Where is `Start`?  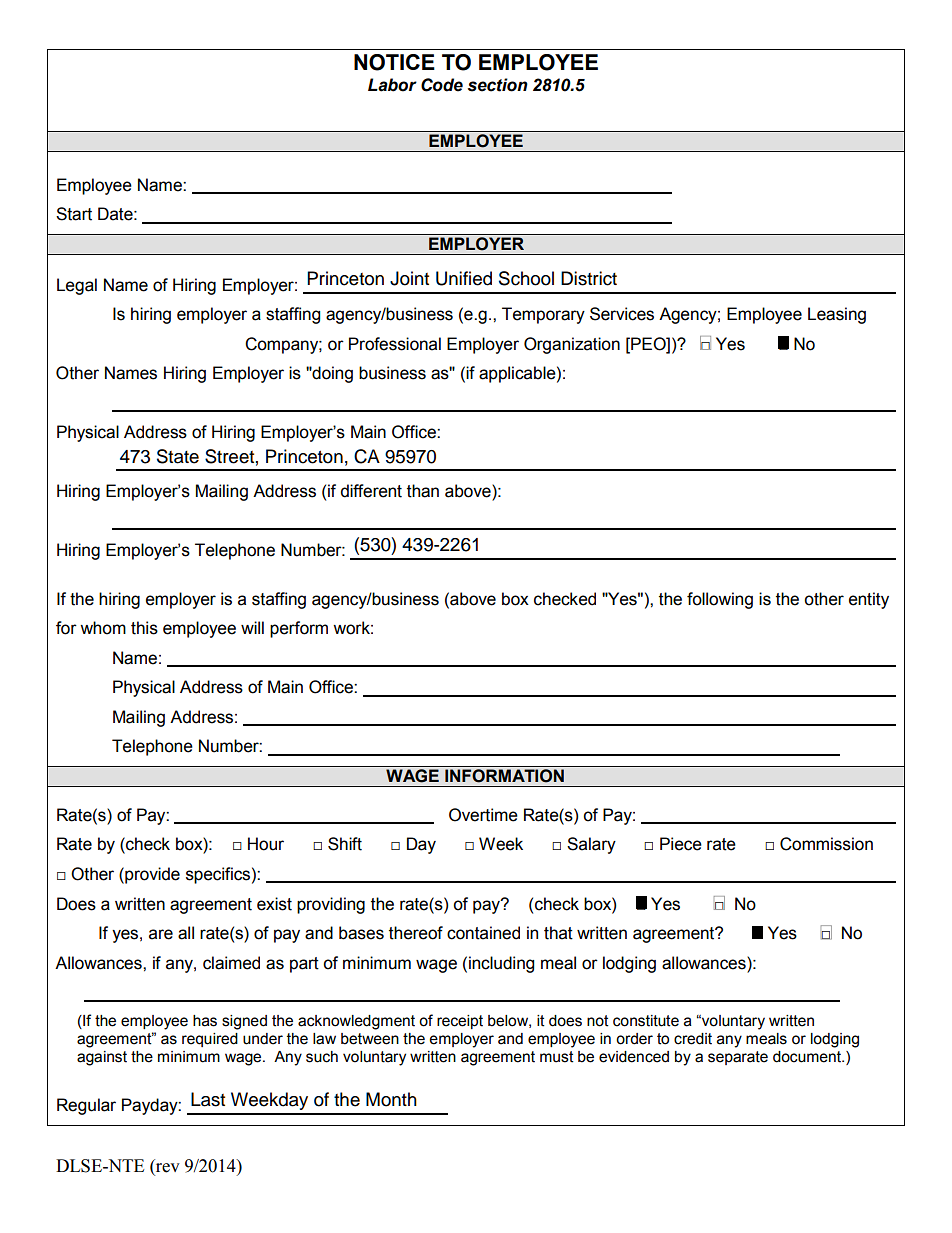
Start is located at coordinates (74, 214).
